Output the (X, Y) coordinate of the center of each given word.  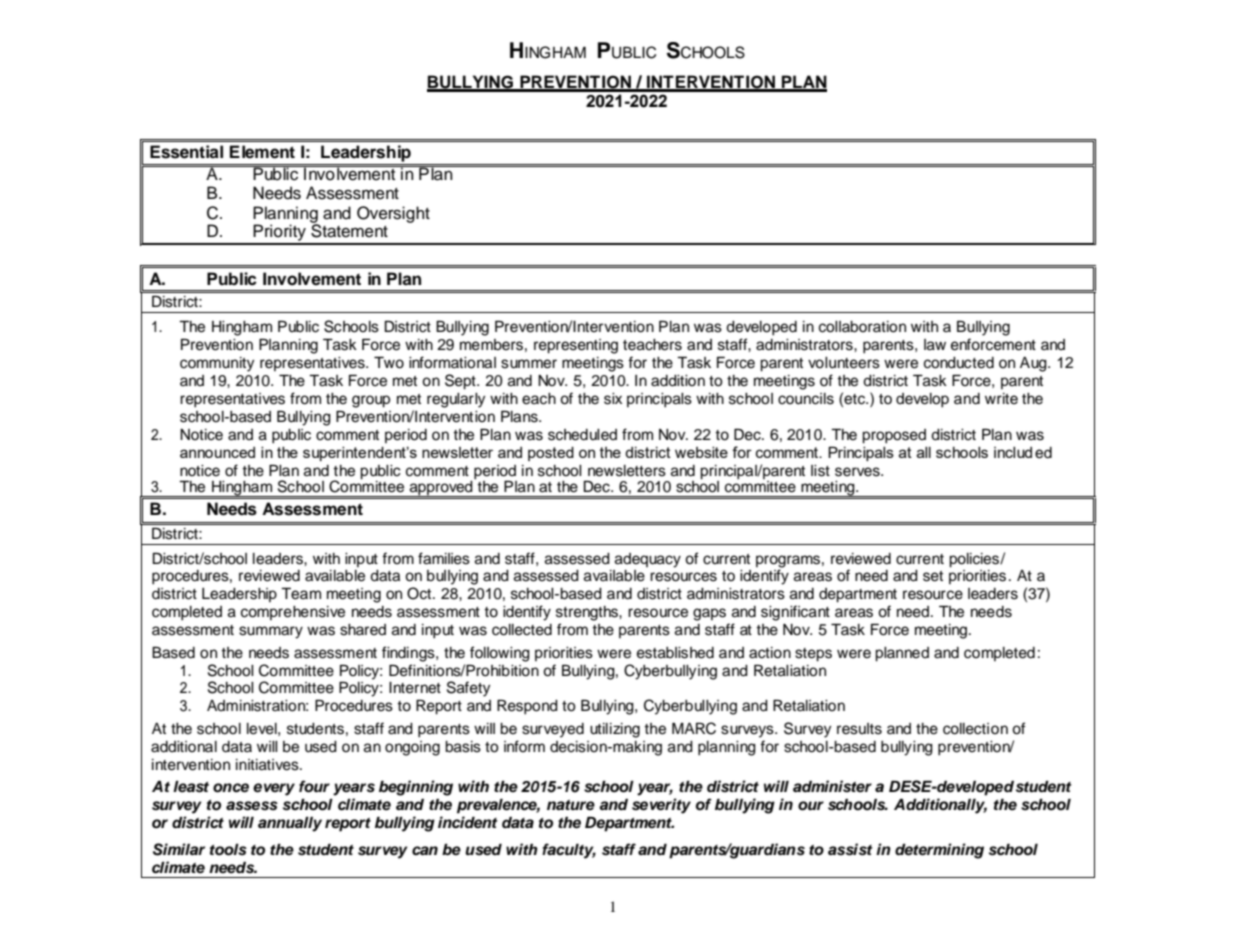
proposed (894, 436)
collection (975, 729)
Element (262, 152)
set (933, 576)
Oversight (393, 214)
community (217, 364)
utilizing (615, 730)
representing (576, 346)
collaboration (862, 327)
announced (217, 452)
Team (301, 593)
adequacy (648, 560)
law (935, 345)
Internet (415, 688)
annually (290, 824)
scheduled (582, 435)
